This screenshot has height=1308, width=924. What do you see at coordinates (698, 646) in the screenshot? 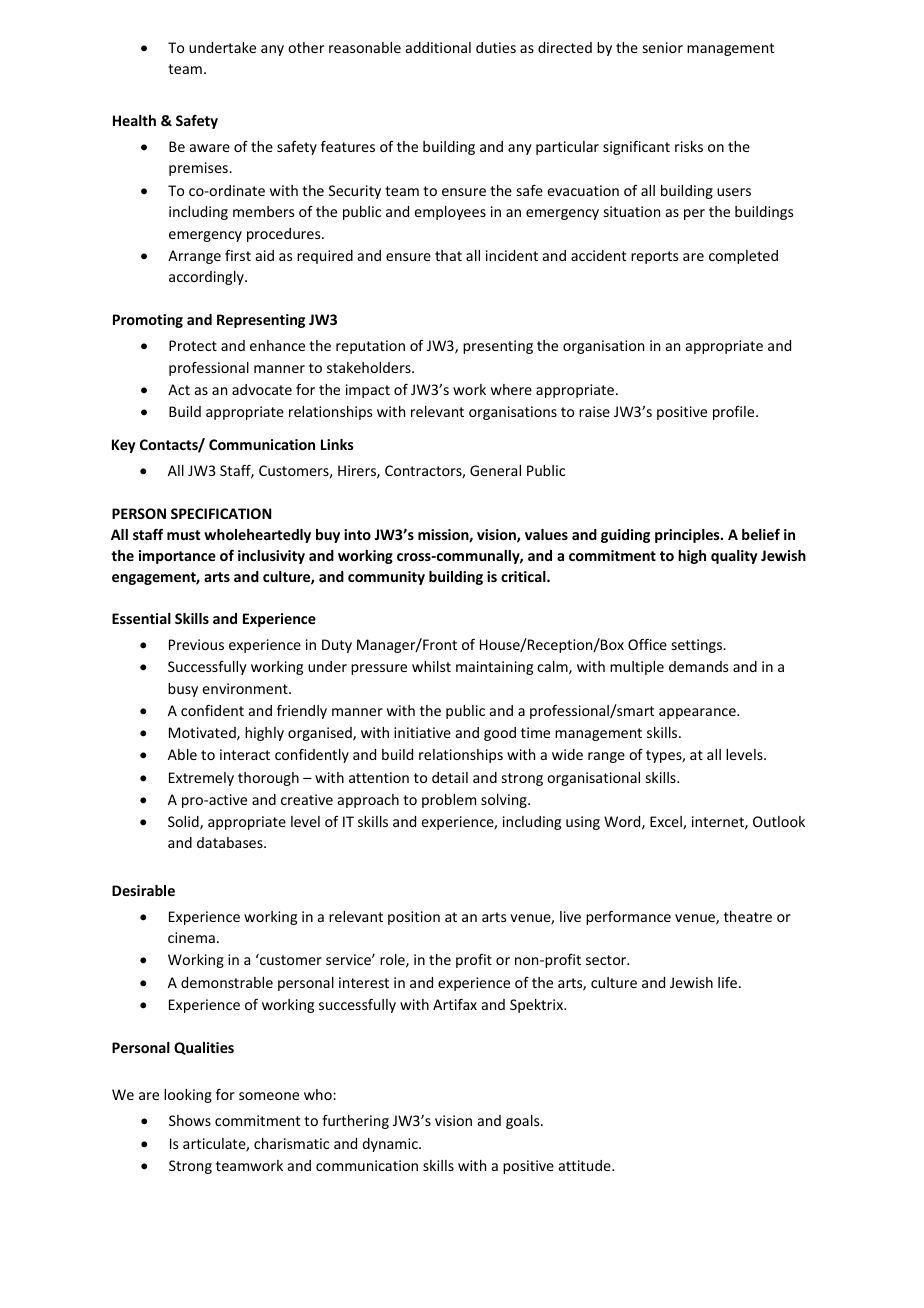
I see `settings` at bounding box center [698, 646].
